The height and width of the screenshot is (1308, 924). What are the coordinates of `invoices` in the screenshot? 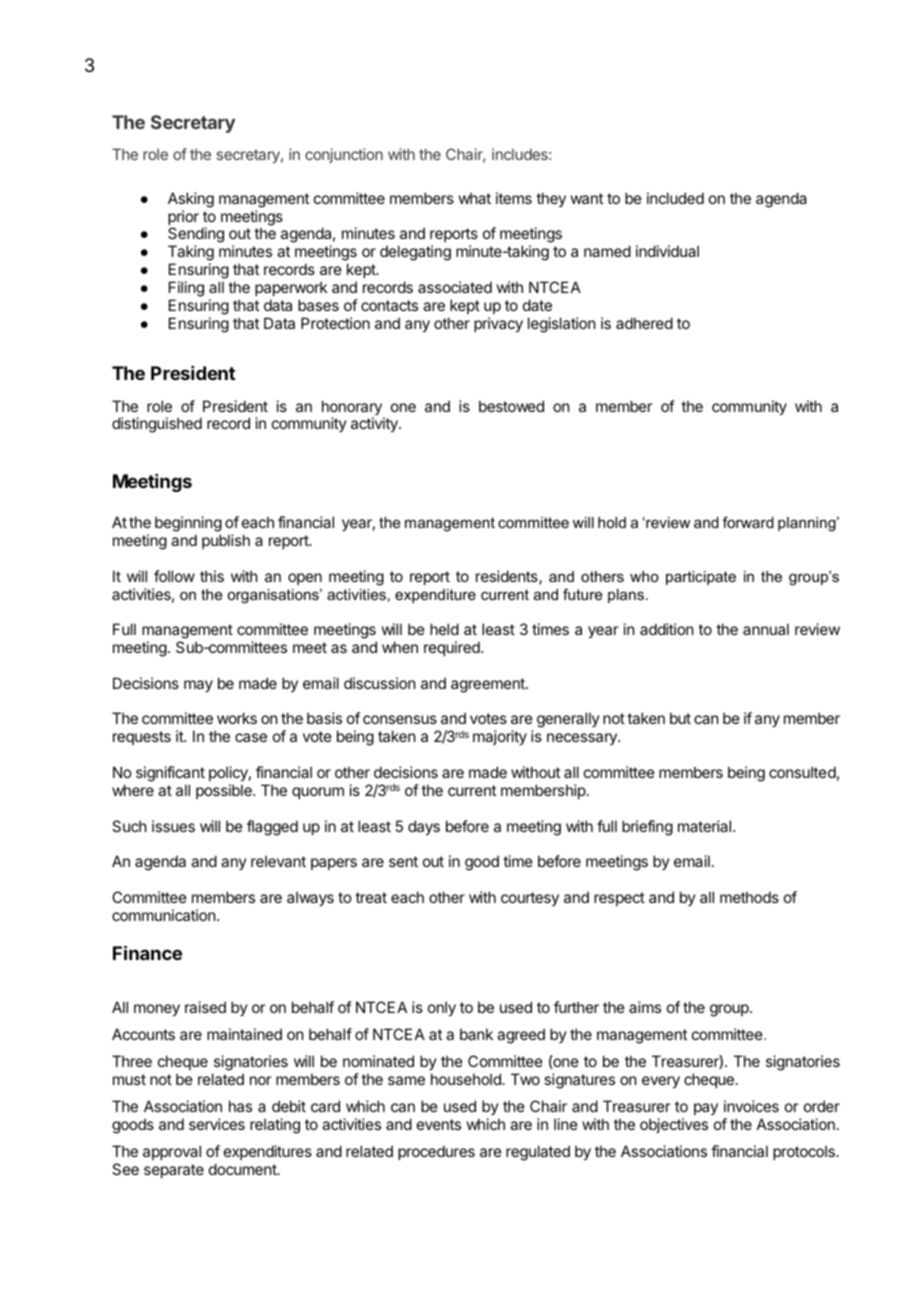 It's located at (751, 1106).
